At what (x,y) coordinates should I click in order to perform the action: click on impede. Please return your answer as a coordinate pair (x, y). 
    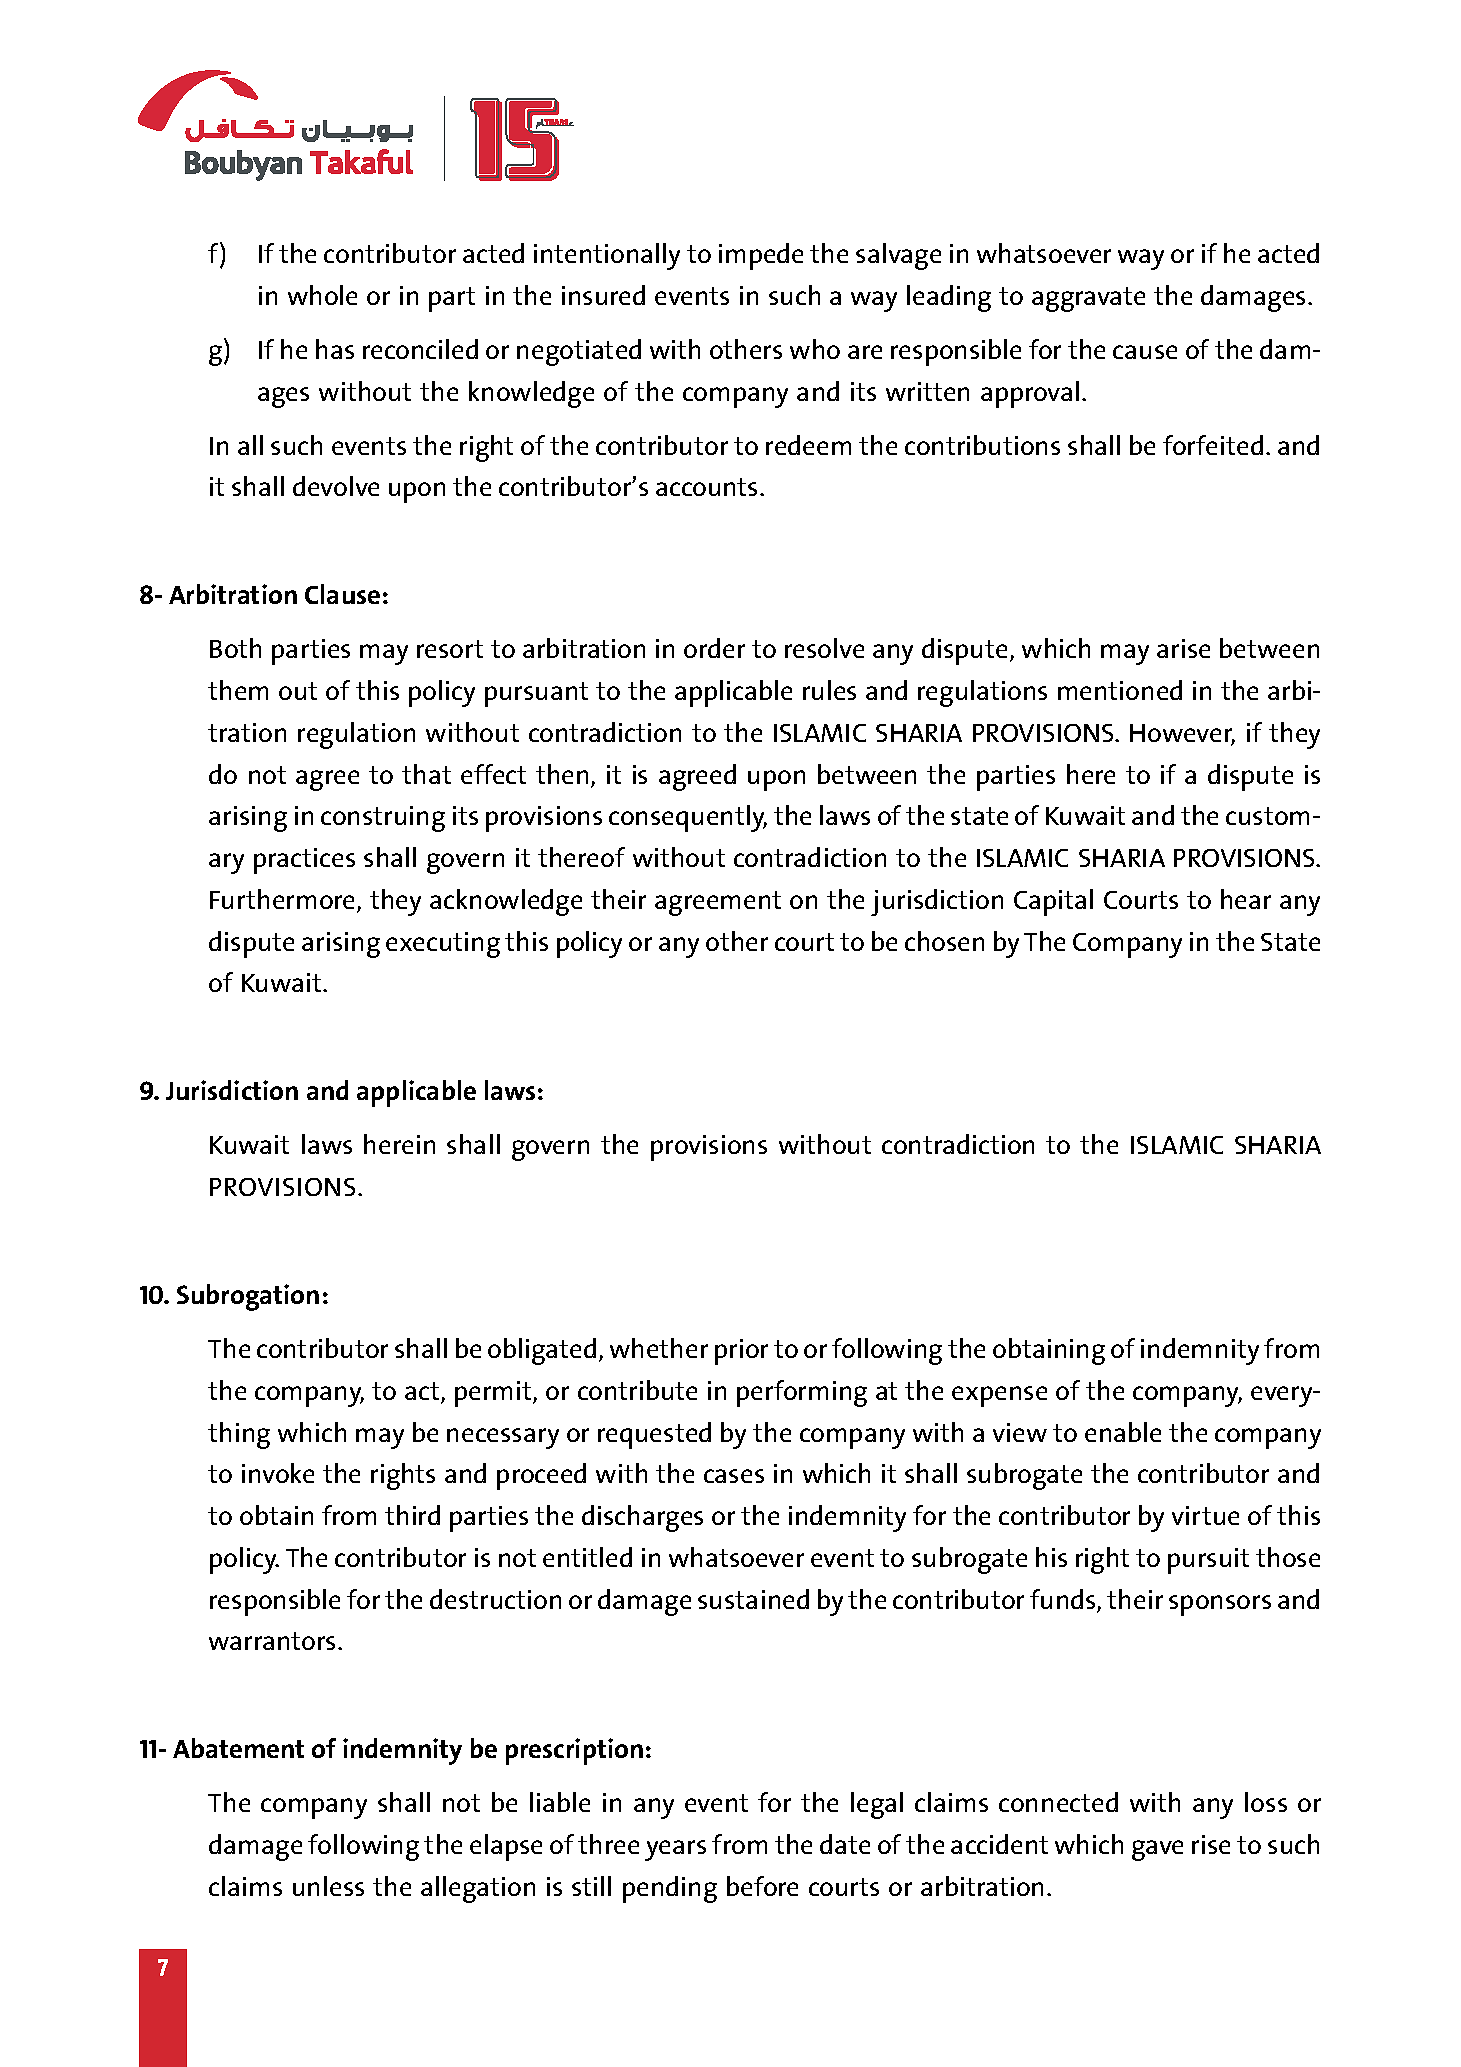
    Looking at the image, I should click on (761, 256).
